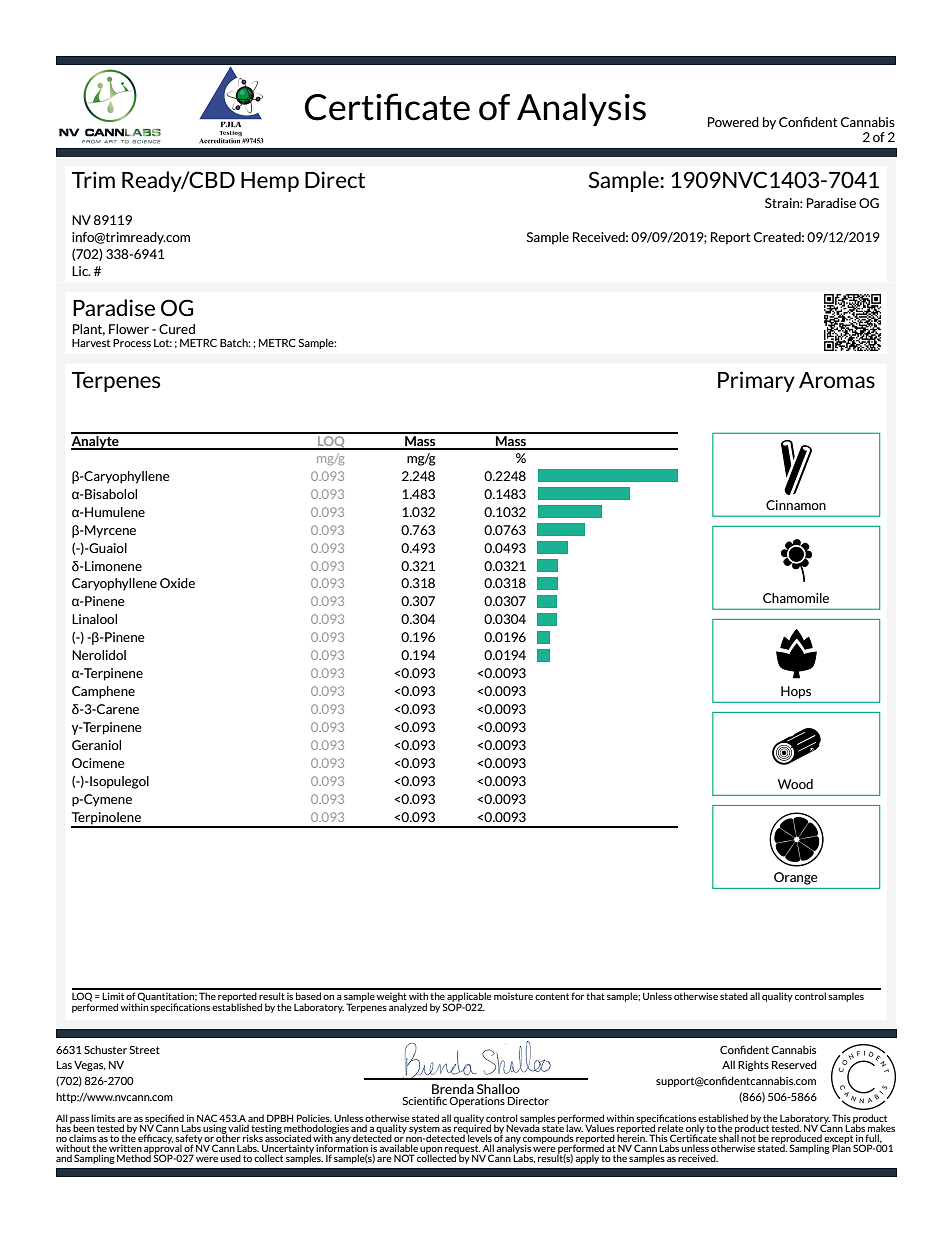  Describe the element at coordinates (796, 692) in the screenshot. I see `Hops` at that location.
